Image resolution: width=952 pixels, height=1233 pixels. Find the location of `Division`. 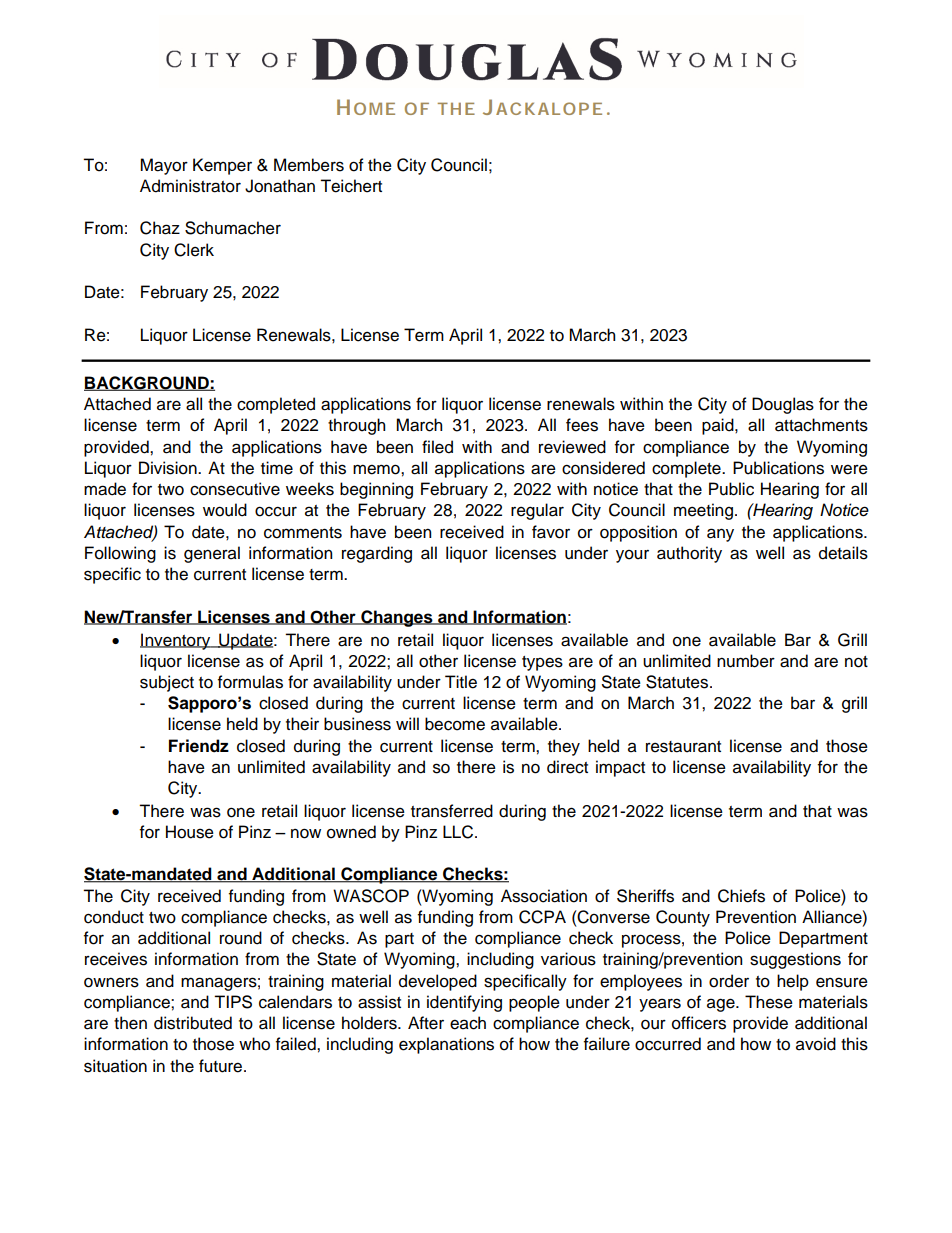

Division is located at coordinates (169, 468).
